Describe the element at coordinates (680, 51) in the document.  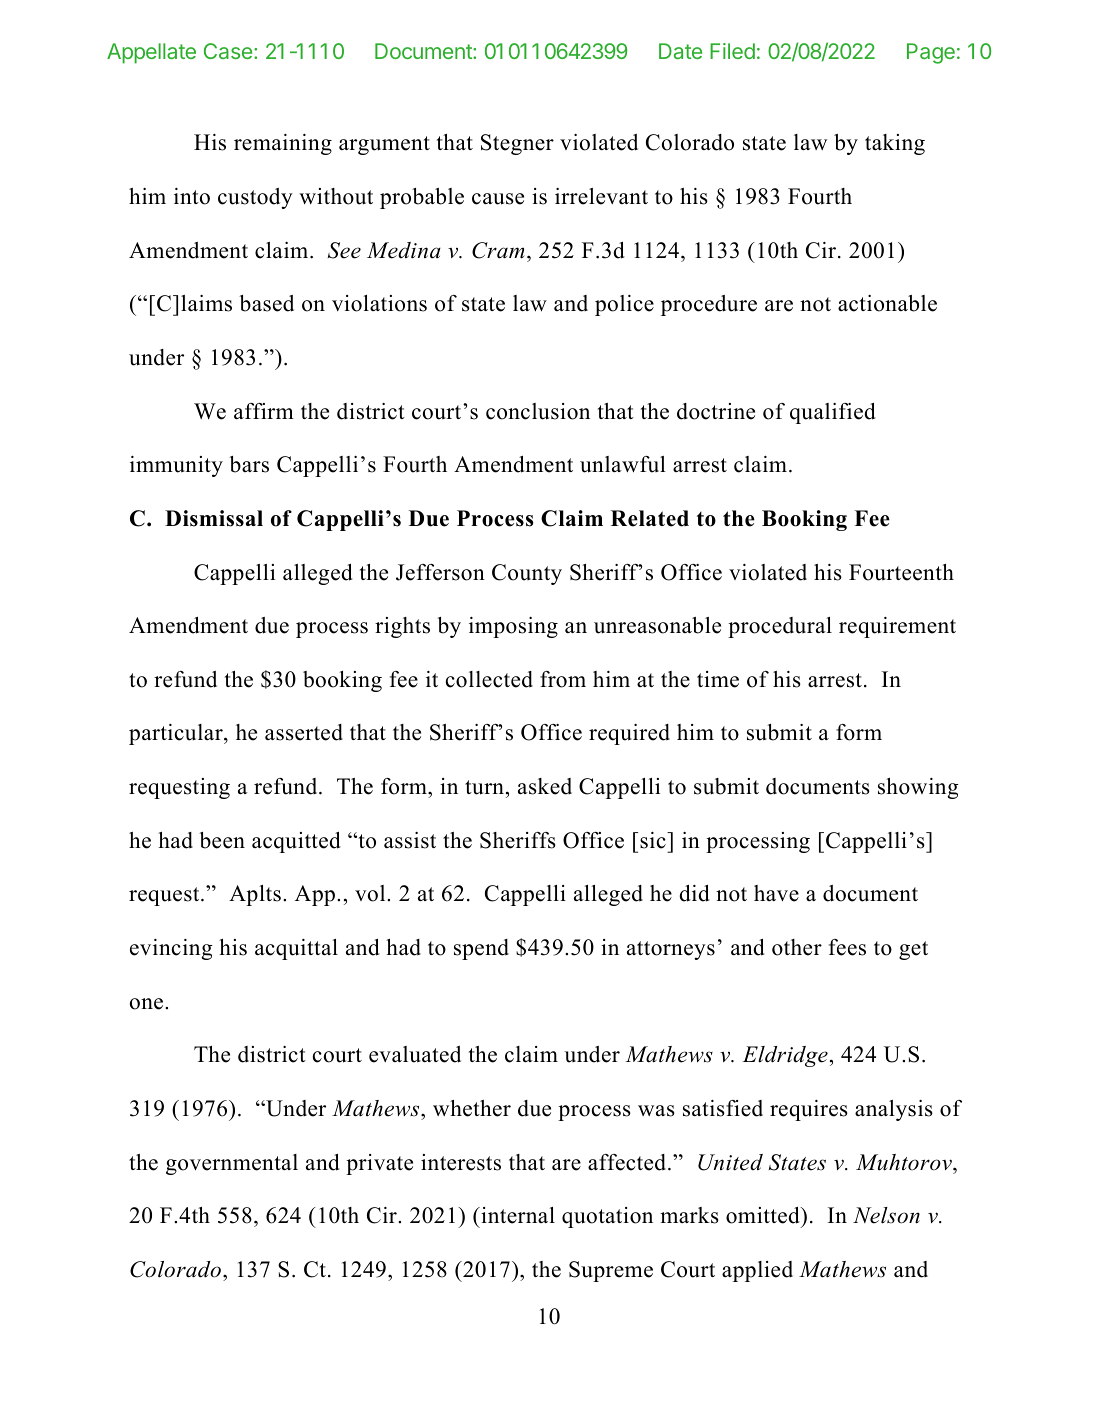
I see `Date` at that location.
